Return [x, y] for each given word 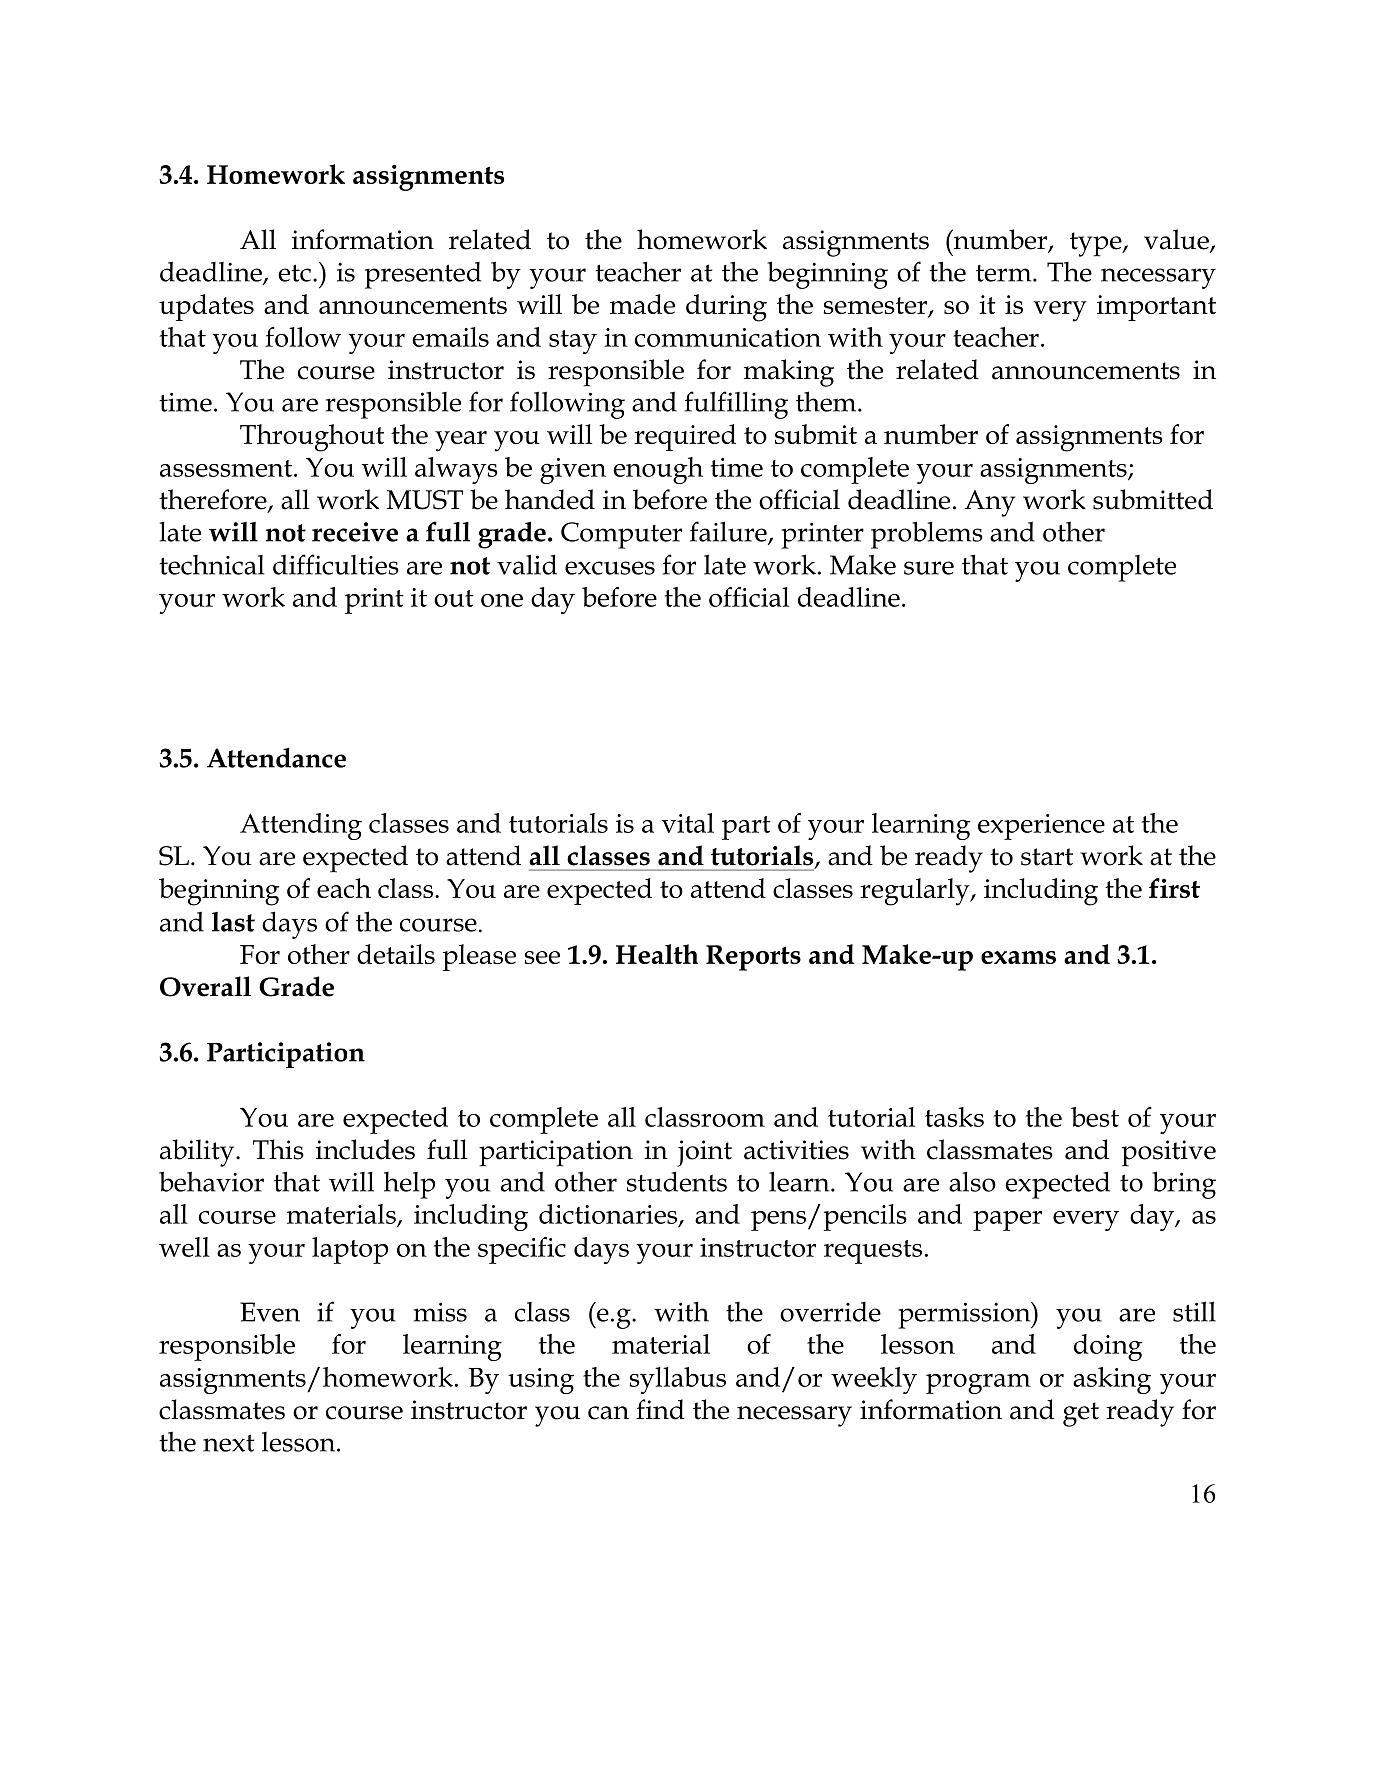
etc [294, 273]
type [1097, 244]
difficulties [336, 564]
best [1095, 1117]
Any [990, 503]
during [726, 308]
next [229, 1443]
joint [704, 1153]
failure [729, 532]
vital [688, 823]
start [1047, 857]
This [278, 1149]
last [233, 922]
